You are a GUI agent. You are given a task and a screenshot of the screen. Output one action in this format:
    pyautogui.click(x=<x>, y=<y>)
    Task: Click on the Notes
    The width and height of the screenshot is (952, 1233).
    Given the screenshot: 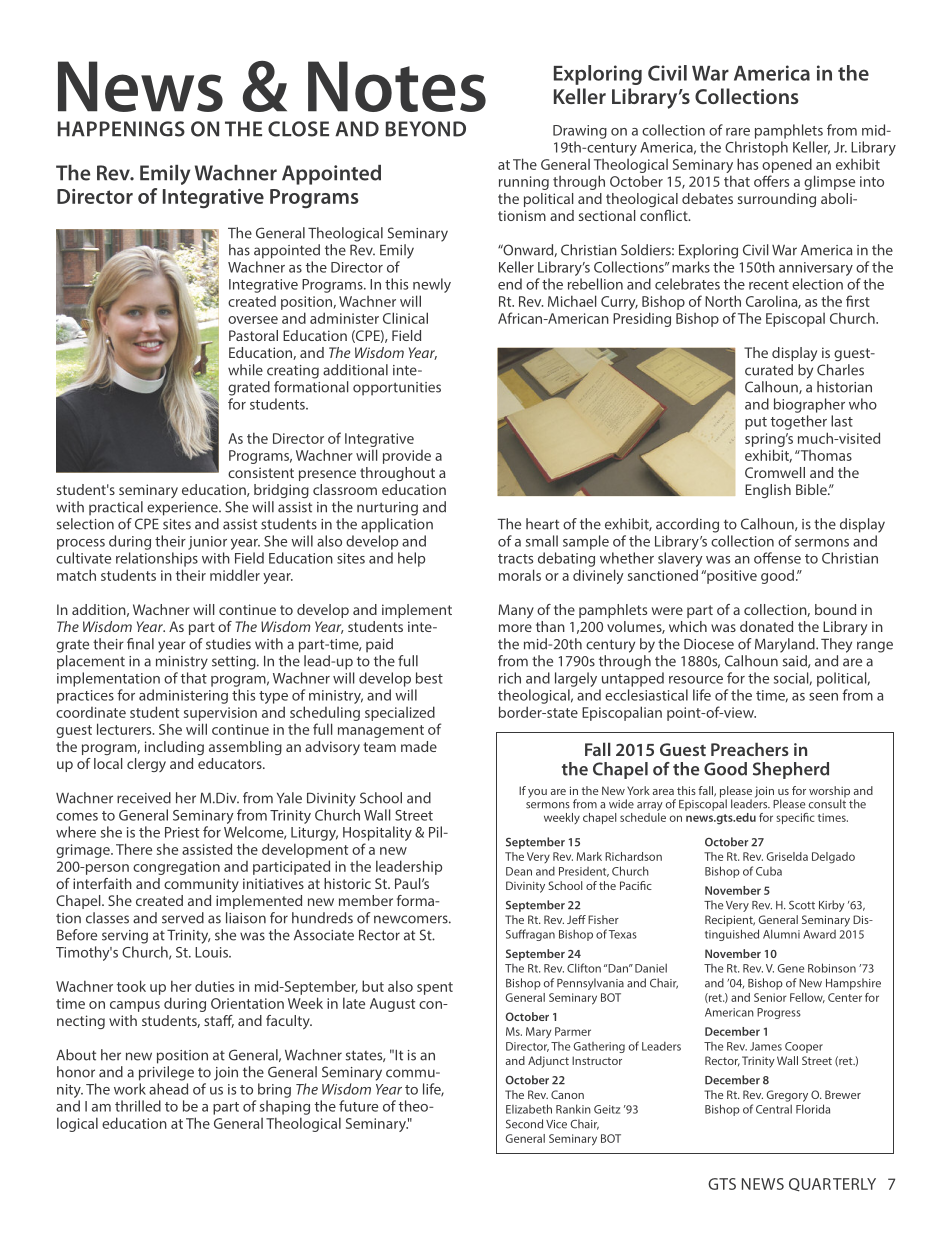 What is the action you would take?
    pyautogui.click(x=397, y=86)
